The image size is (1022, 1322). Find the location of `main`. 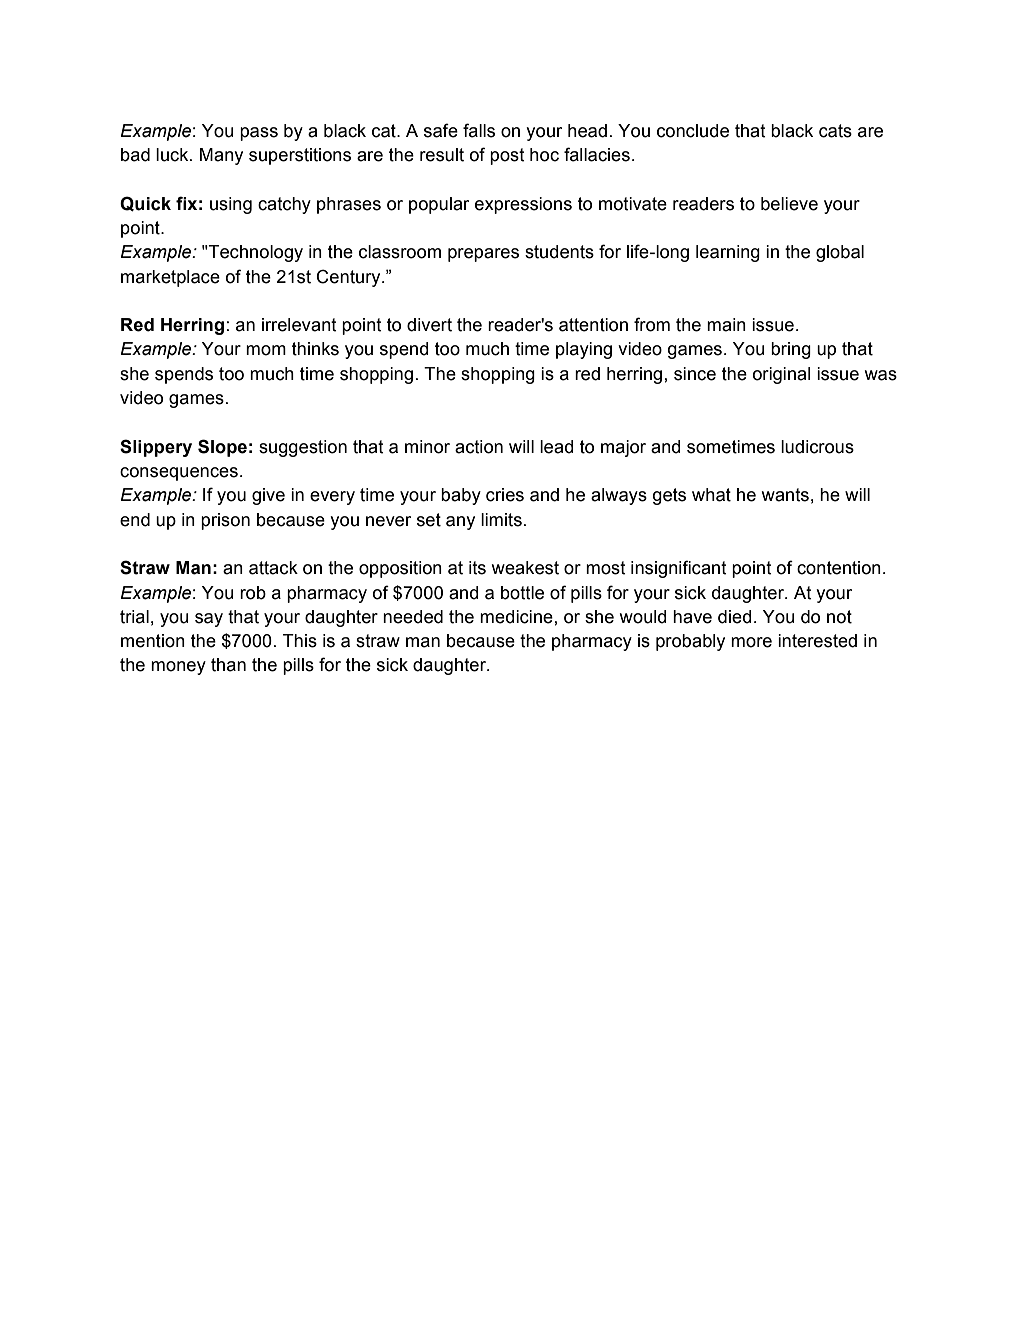

main is located at coordinates (726, 325).
